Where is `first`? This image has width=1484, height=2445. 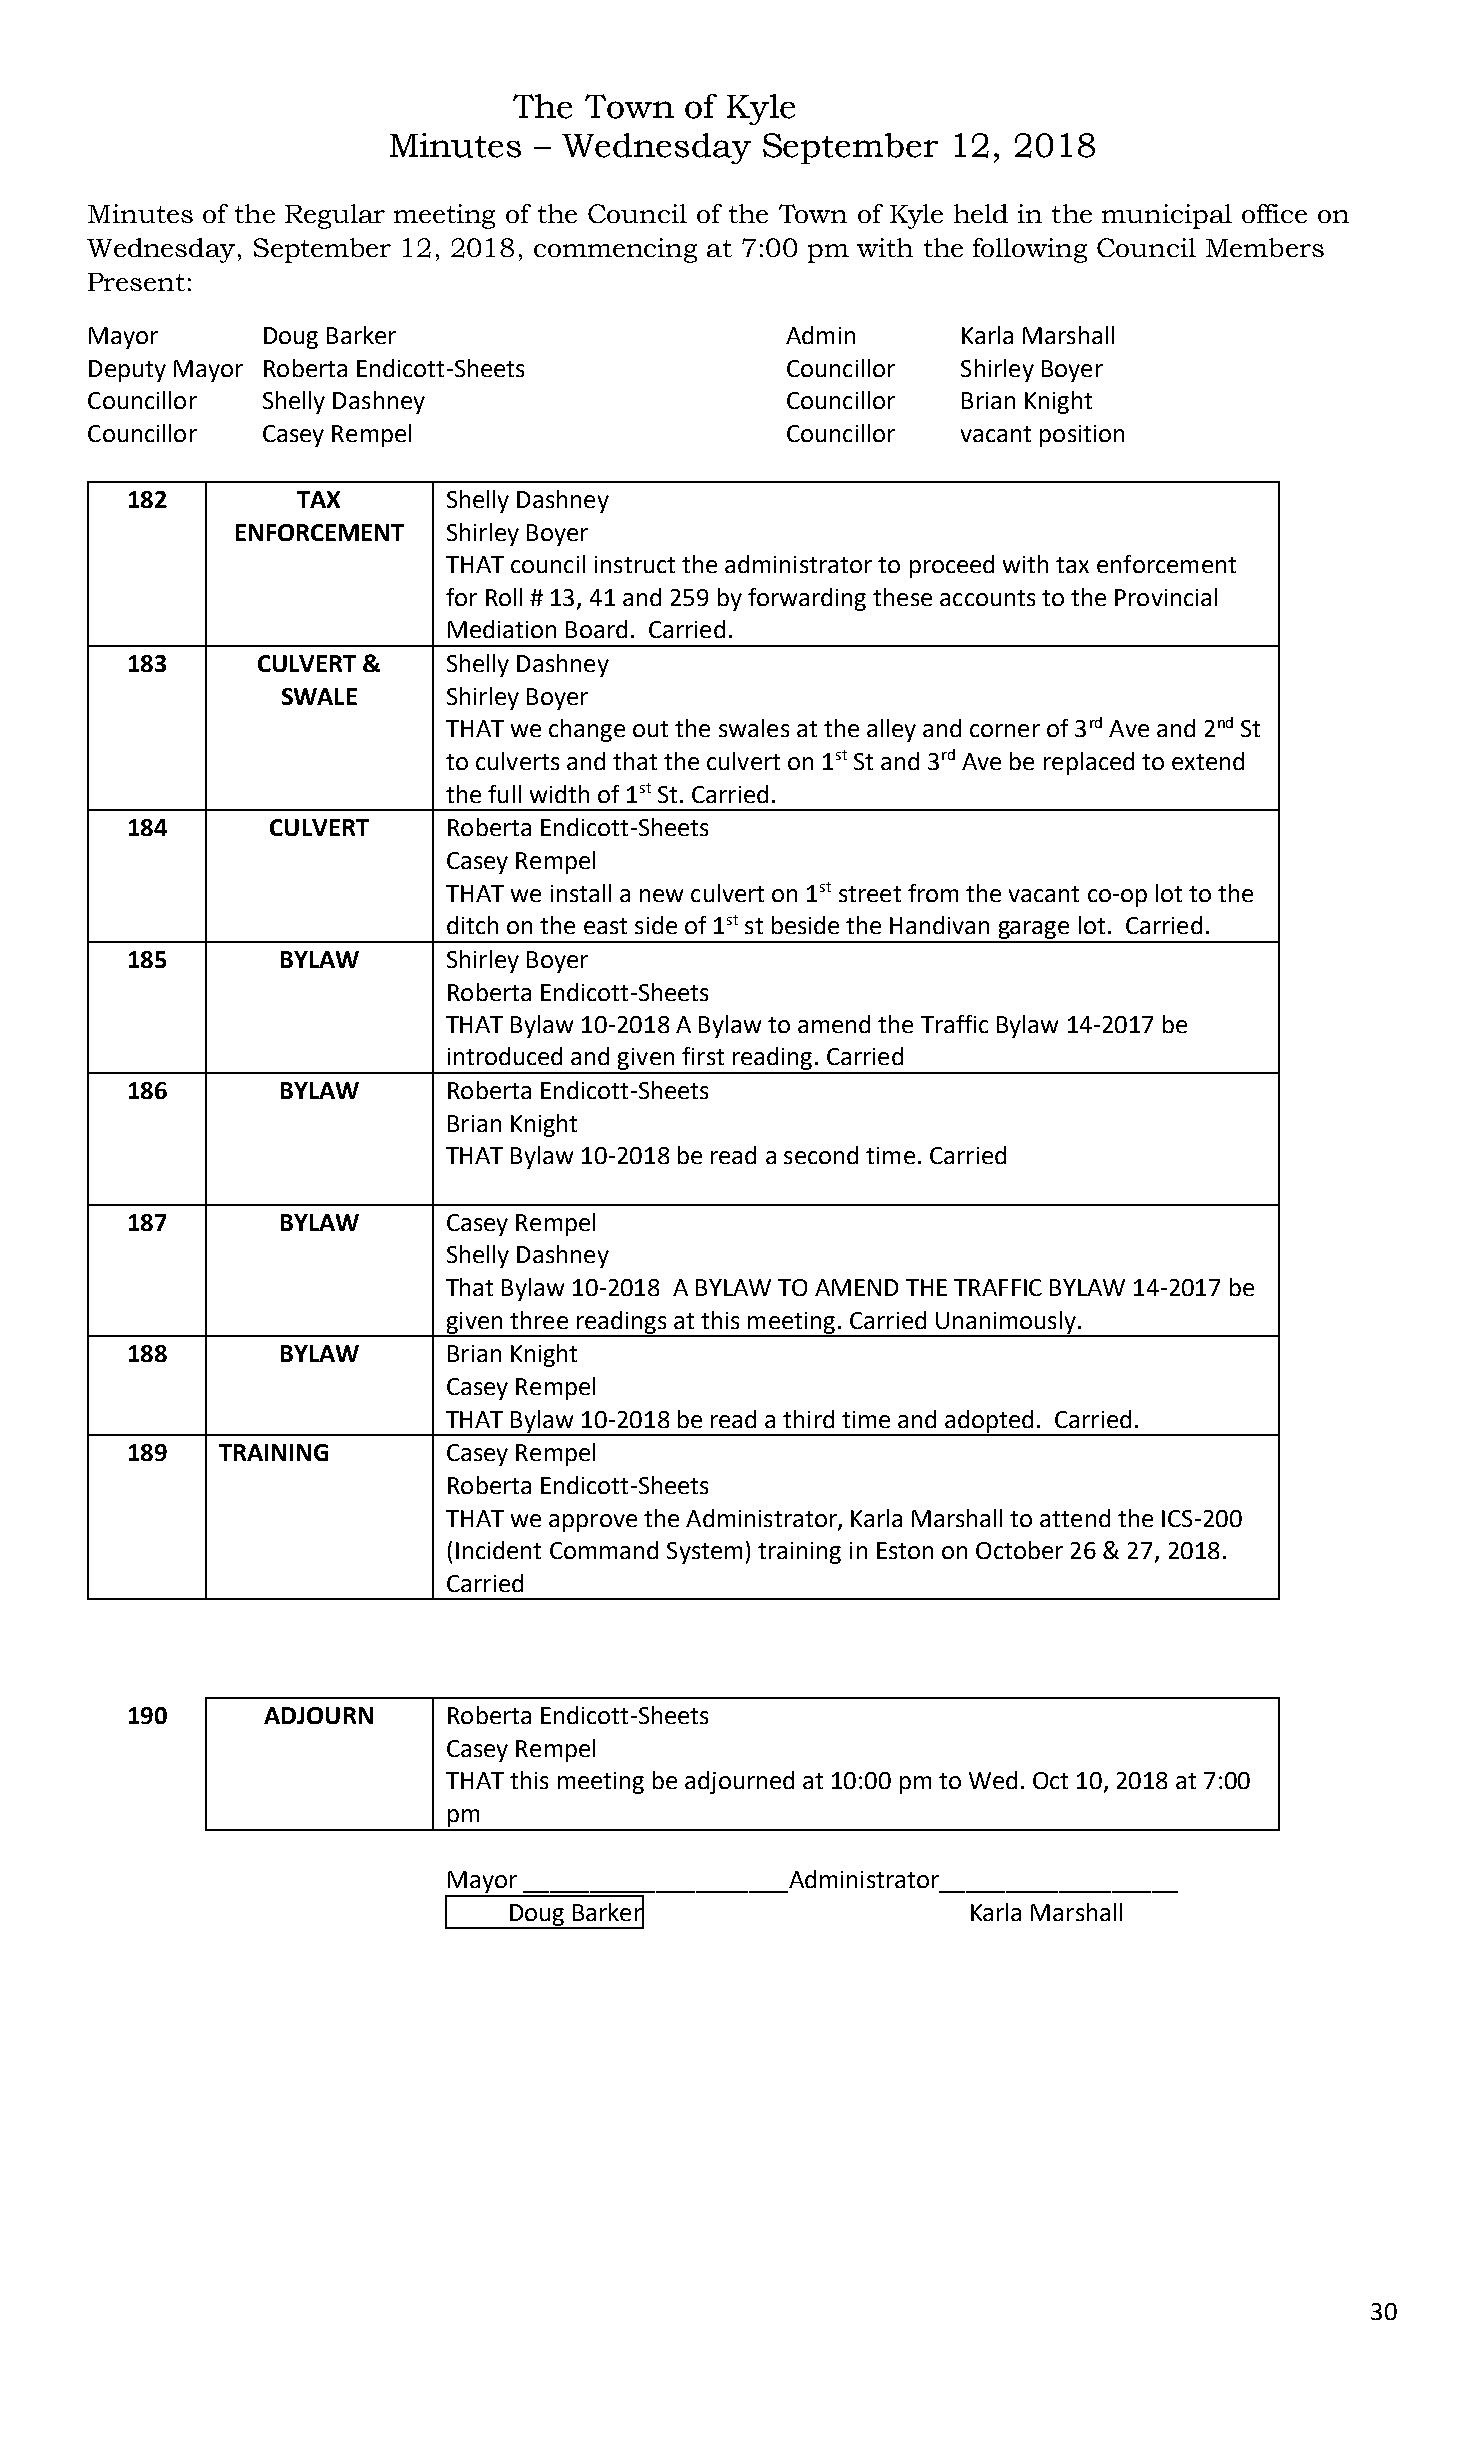 first is located at coordinates (703, 1056).
